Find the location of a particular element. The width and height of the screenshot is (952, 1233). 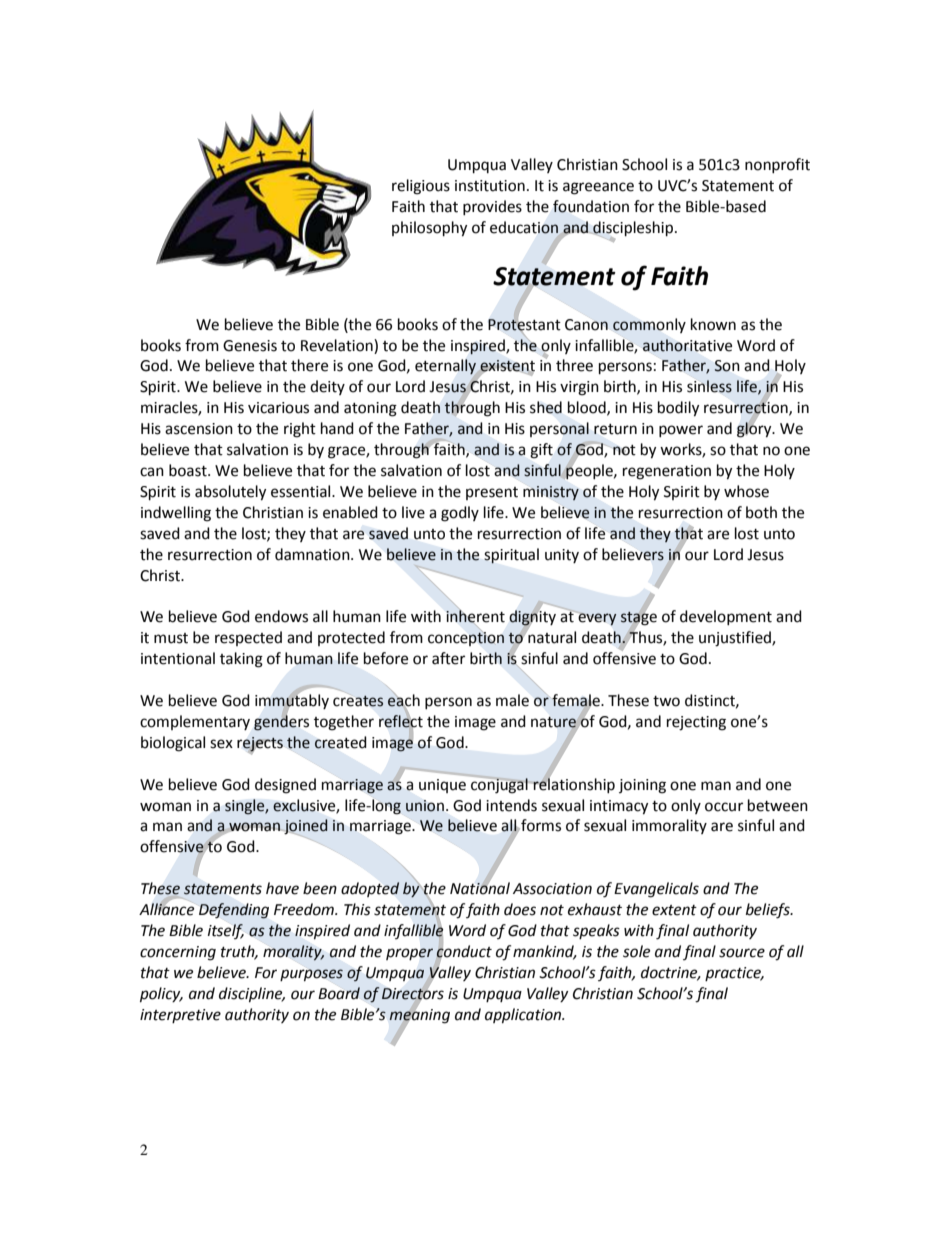

development is located at coordinates (726, 617).
